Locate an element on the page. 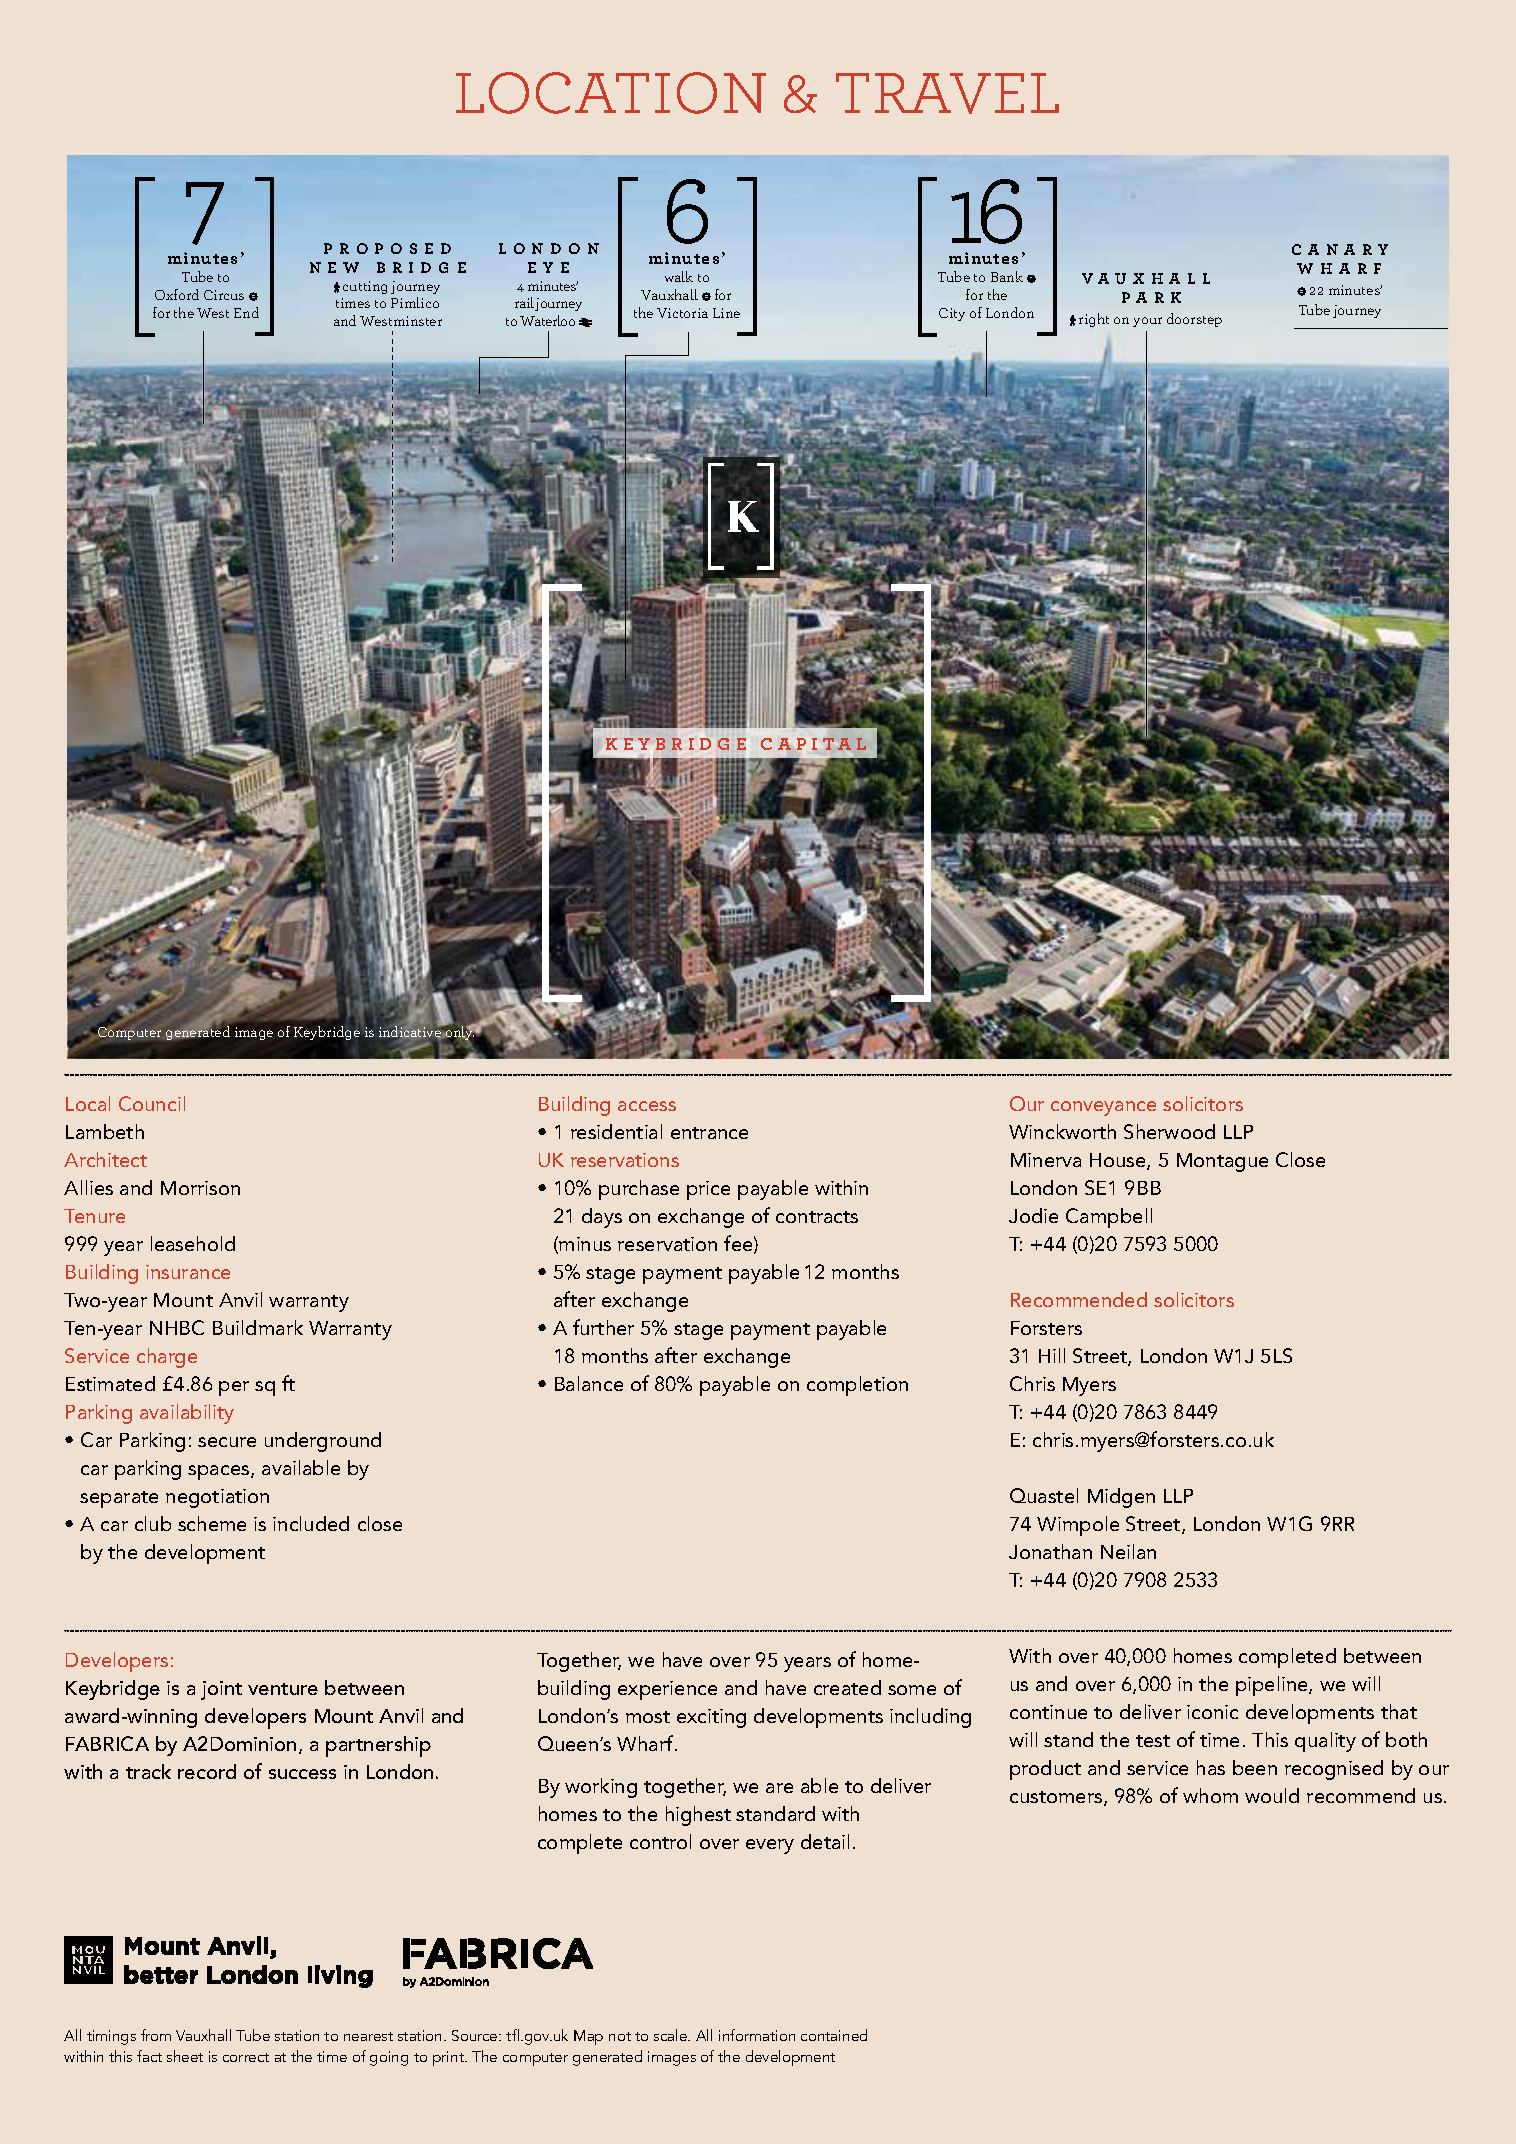 This image has width=1516, height=2144. Oxford is located at coordinates (177, 294).
